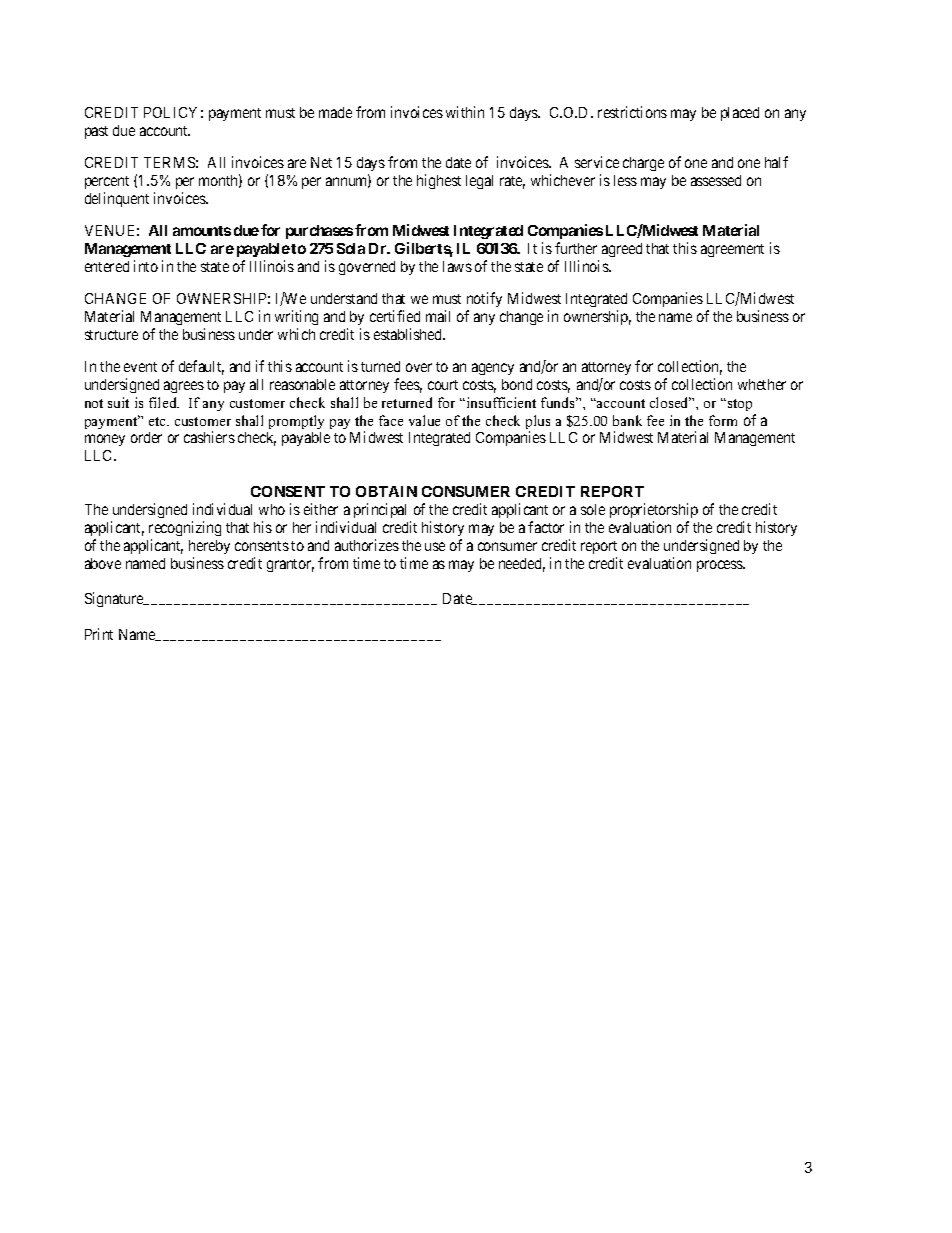  What do you see at coordinates (721, 566) in the screenshot?
I see `process` at bounding box center [721, 566].
